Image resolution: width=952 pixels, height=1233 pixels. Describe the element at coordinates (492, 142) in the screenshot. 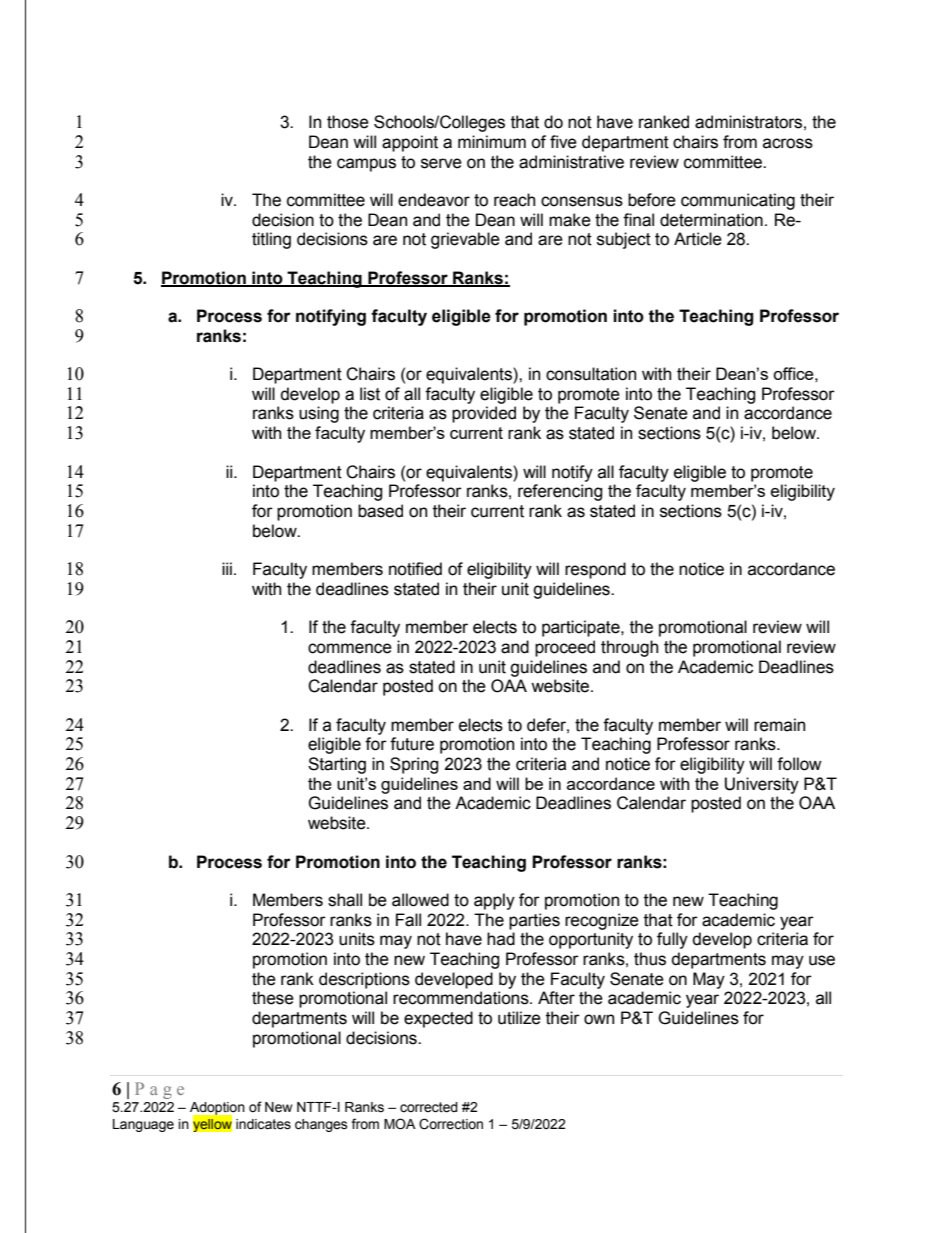

I see `minimum` at that location.
